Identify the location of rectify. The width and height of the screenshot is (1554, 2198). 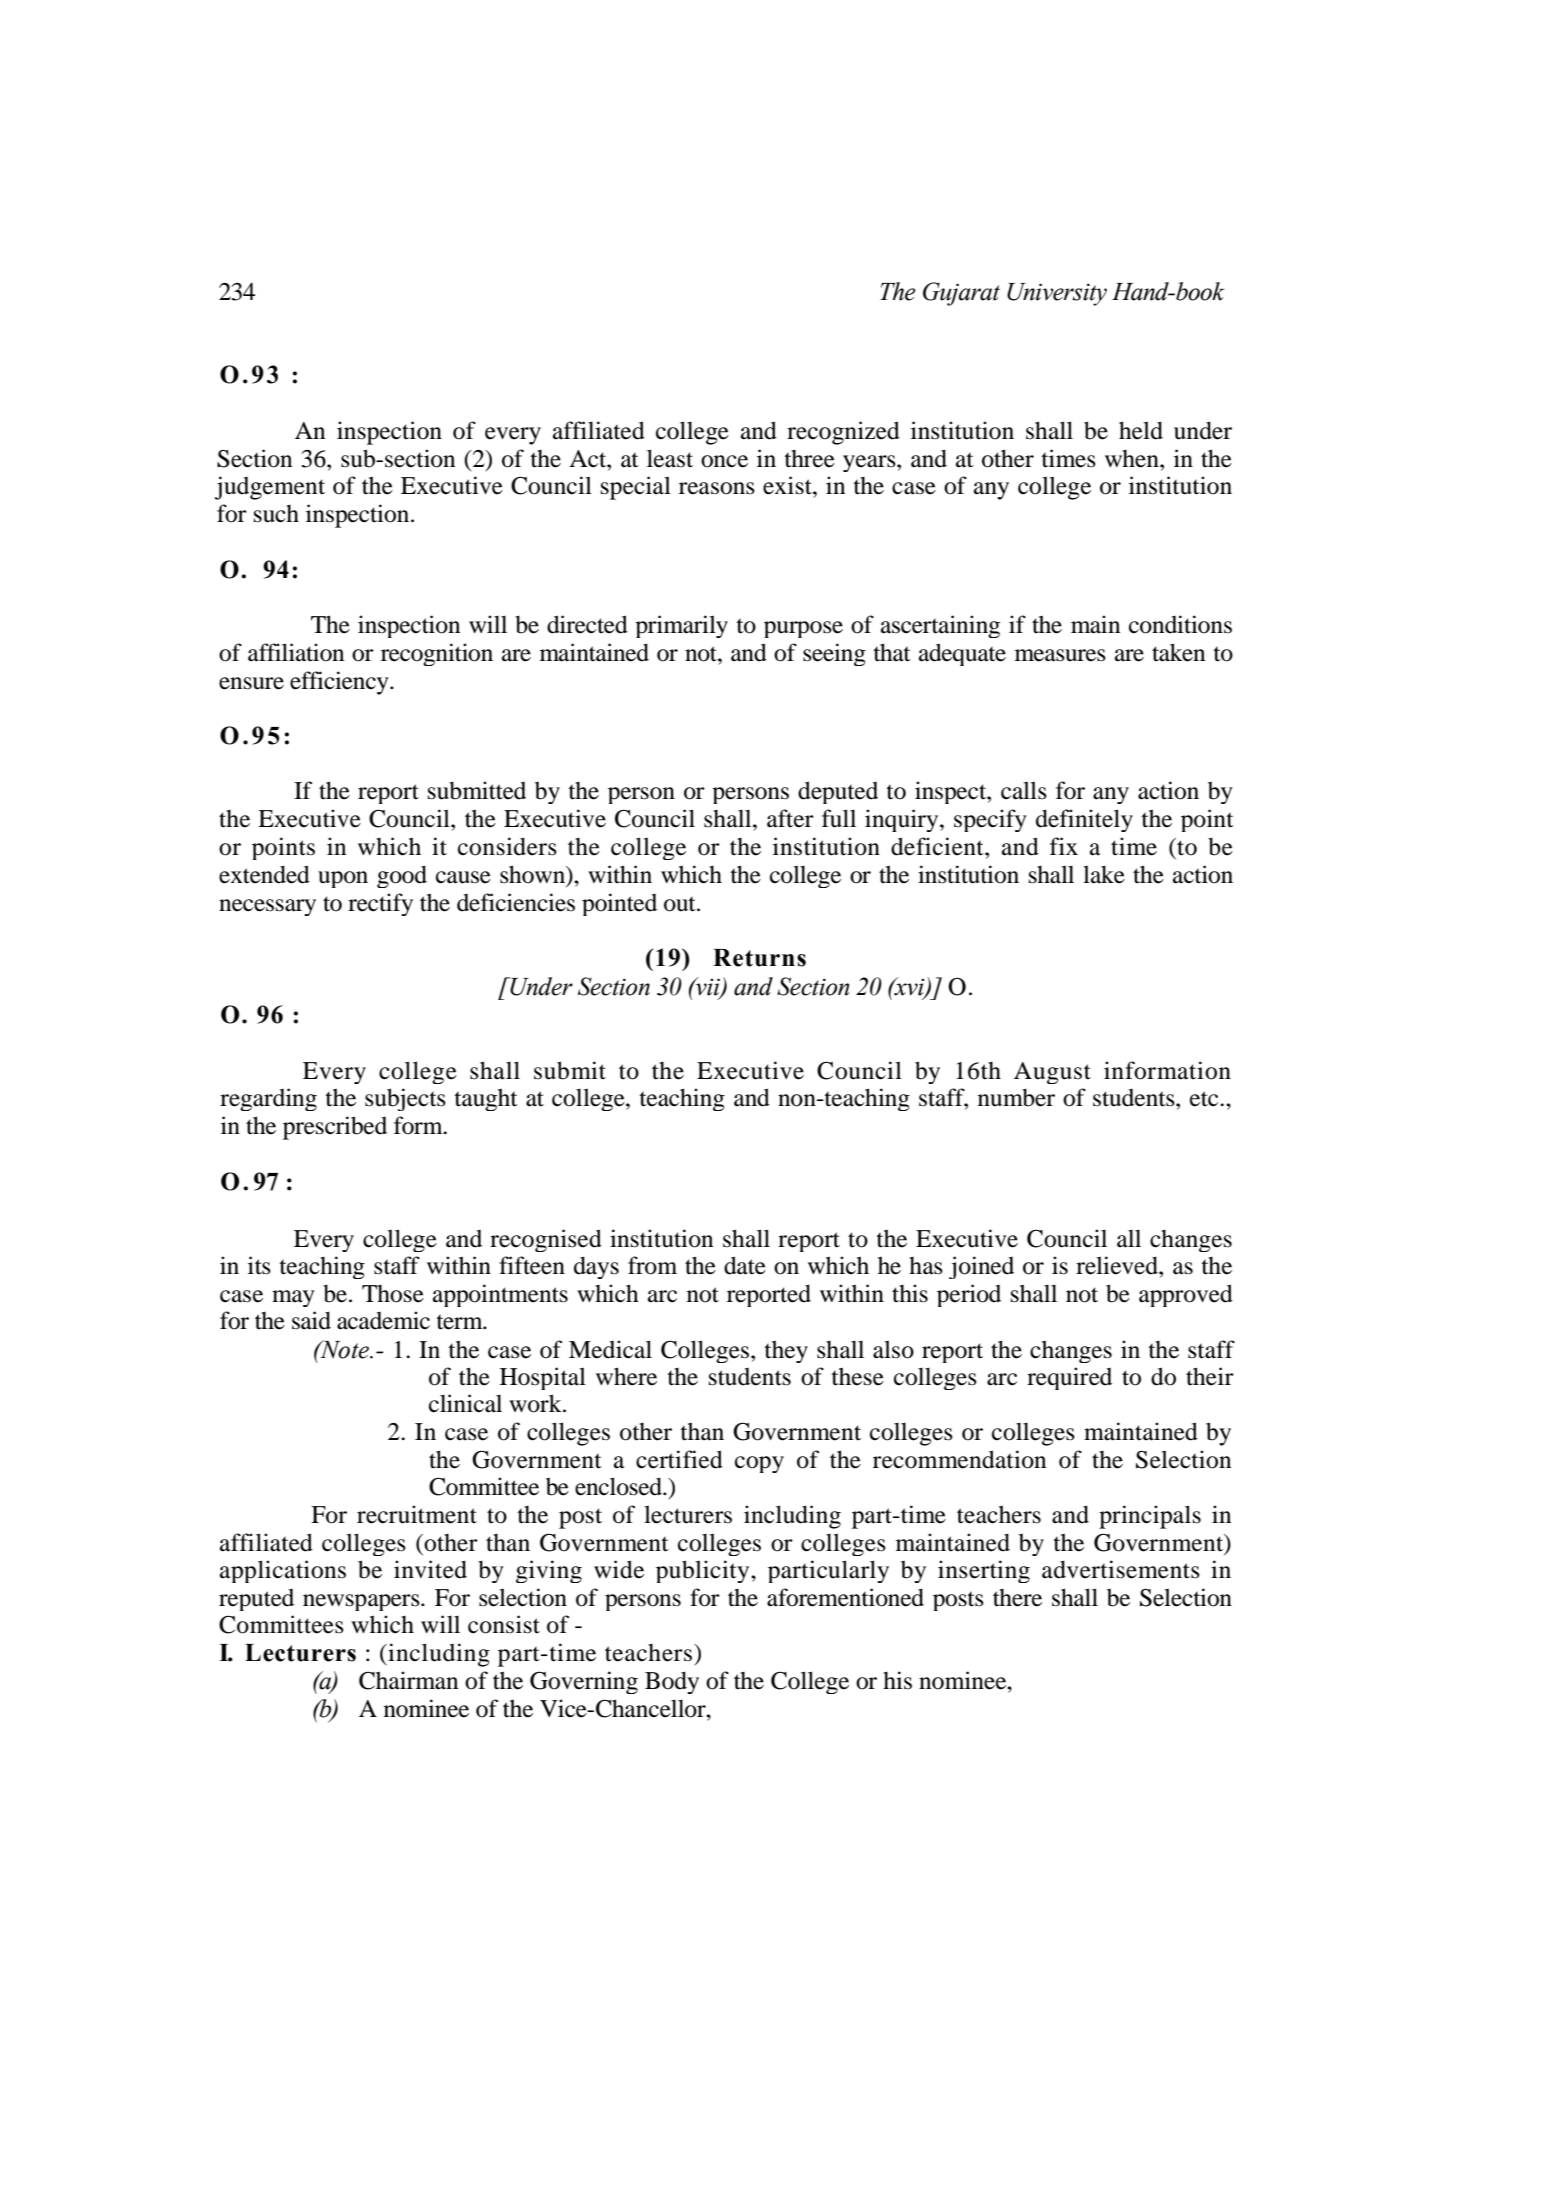
(380, 904).
